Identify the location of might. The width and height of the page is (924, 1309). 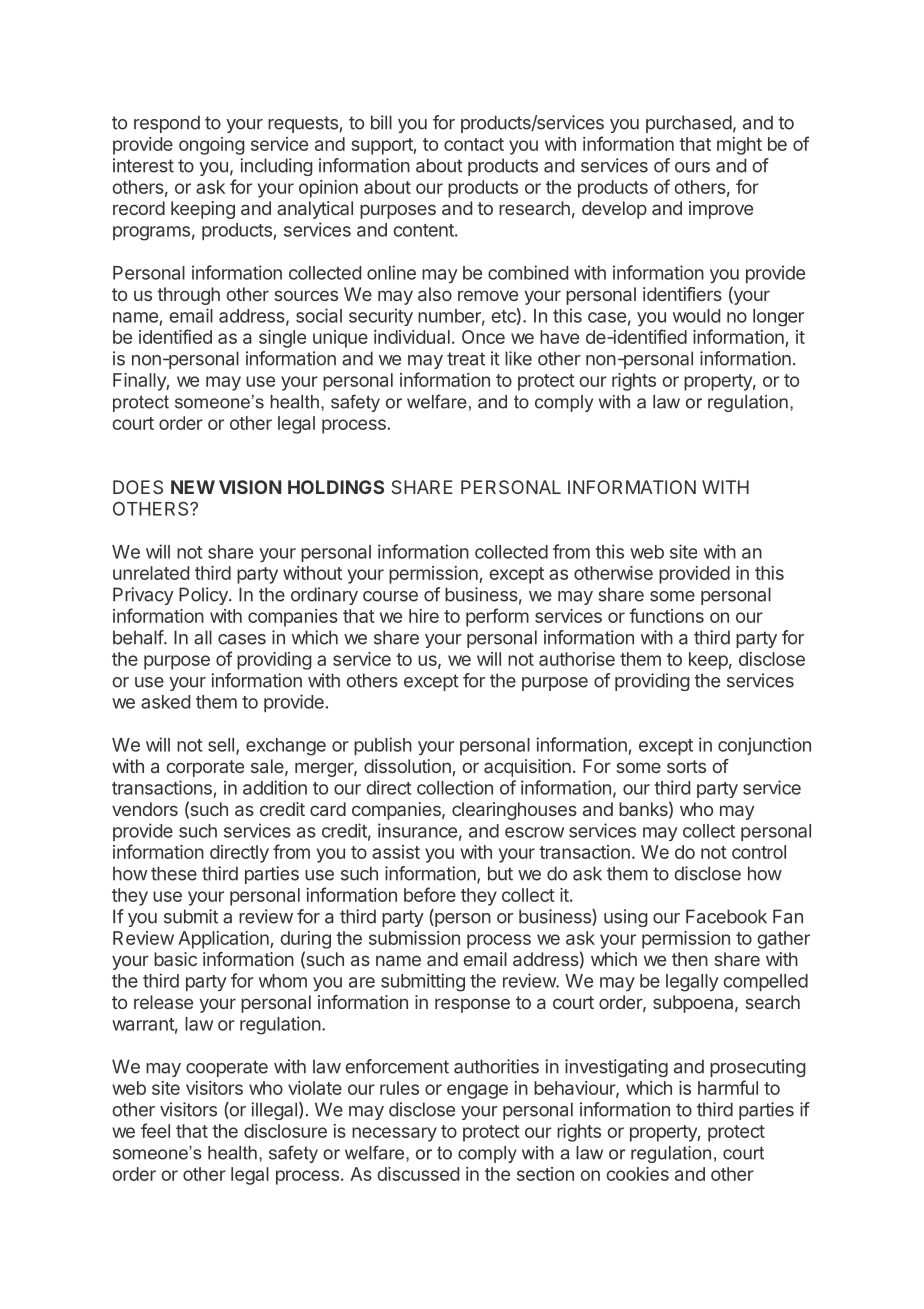
(739, 146).
